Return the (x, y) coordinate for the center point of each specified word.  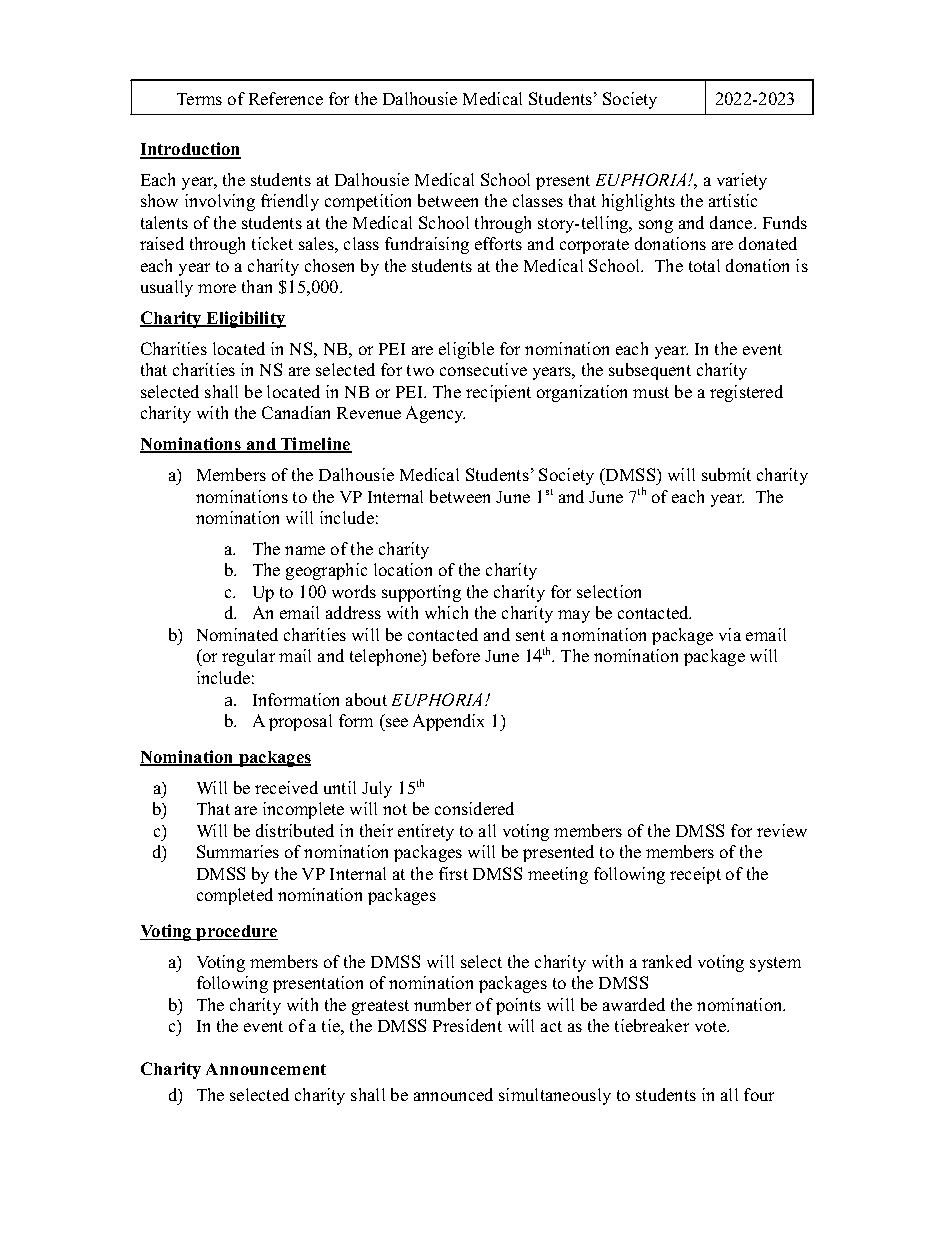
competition (368, 202)
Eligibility (245, 319)
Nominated (237, 634)
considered (474, 808)
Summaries (238, 851)
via (730, 634)
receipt (695, 875)
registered (746, 393)
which (446, 612)
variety (742, 181)
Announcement (266, 1069)
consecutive (483, 369)
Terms (199, 99)
